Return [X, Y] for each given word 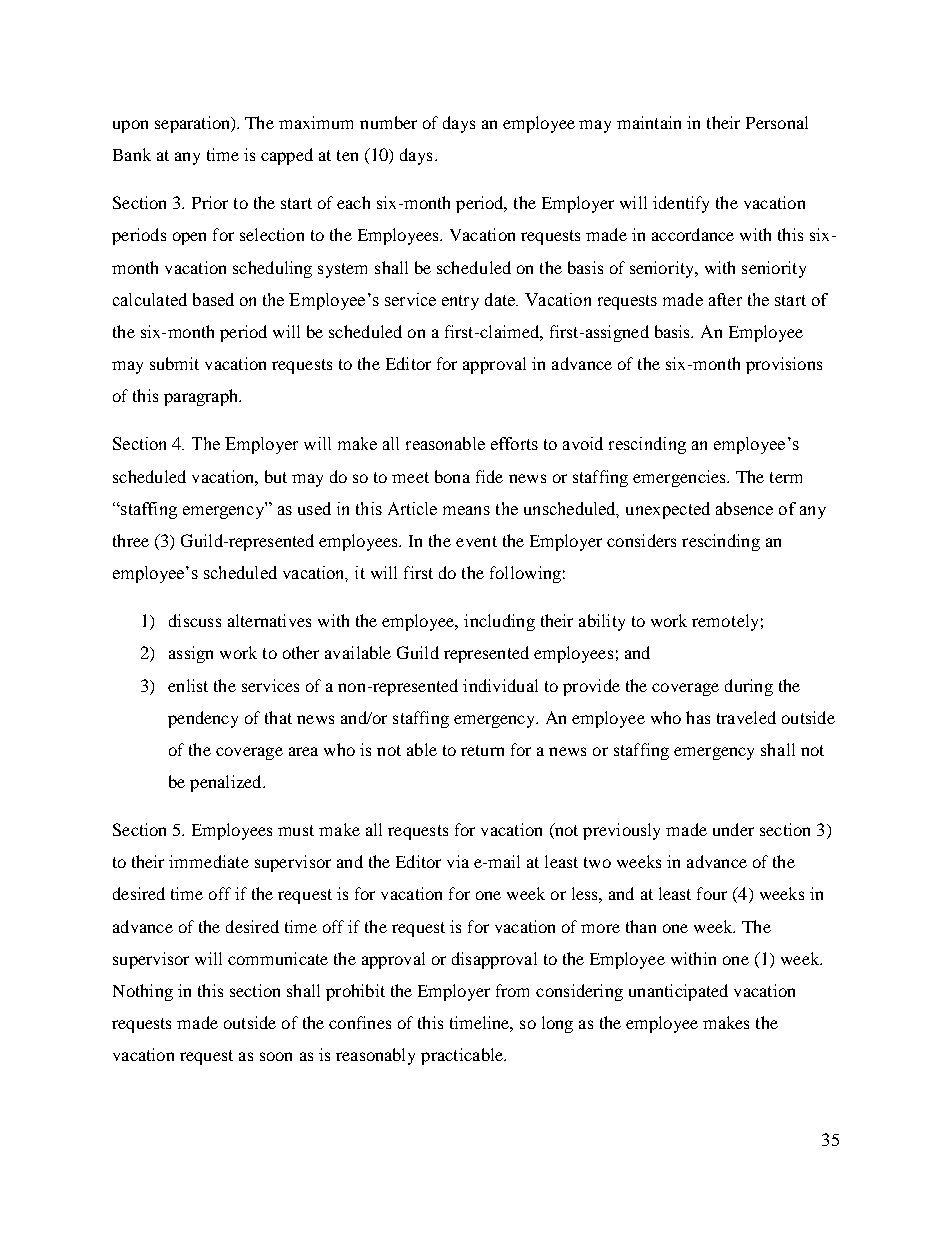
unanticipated [678, 992]
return [482, 750]
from [512, 990]
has [698, 717]
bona [452, 476]
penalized [227, 783]
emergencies [680, 478]
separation [194, 124]
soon [276, 1056]
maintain [649, 122]
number [388, 122]
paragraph [202, 397]
